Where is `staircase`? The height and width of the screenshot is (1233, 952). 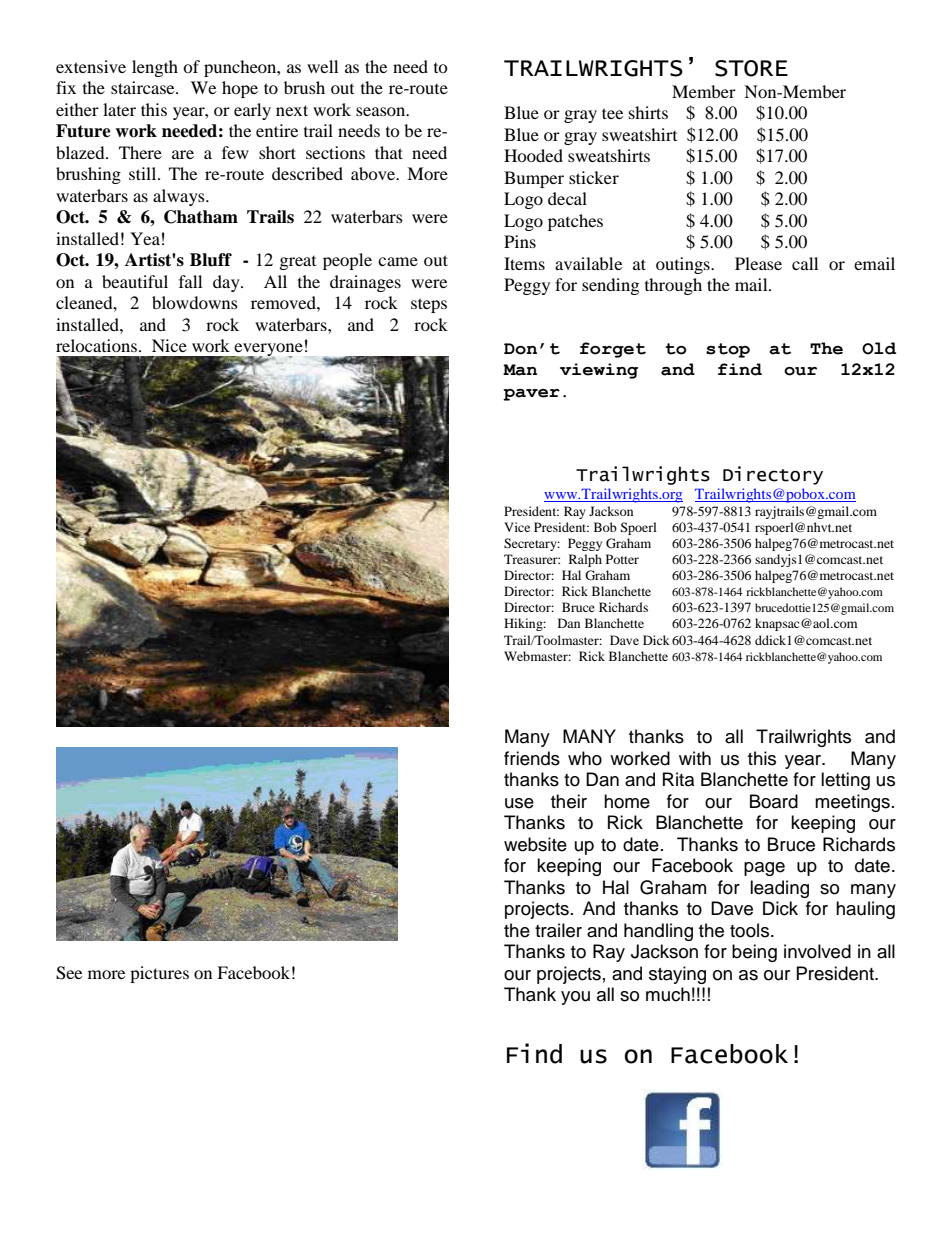 staircase is located at coordinates (144, 87).
